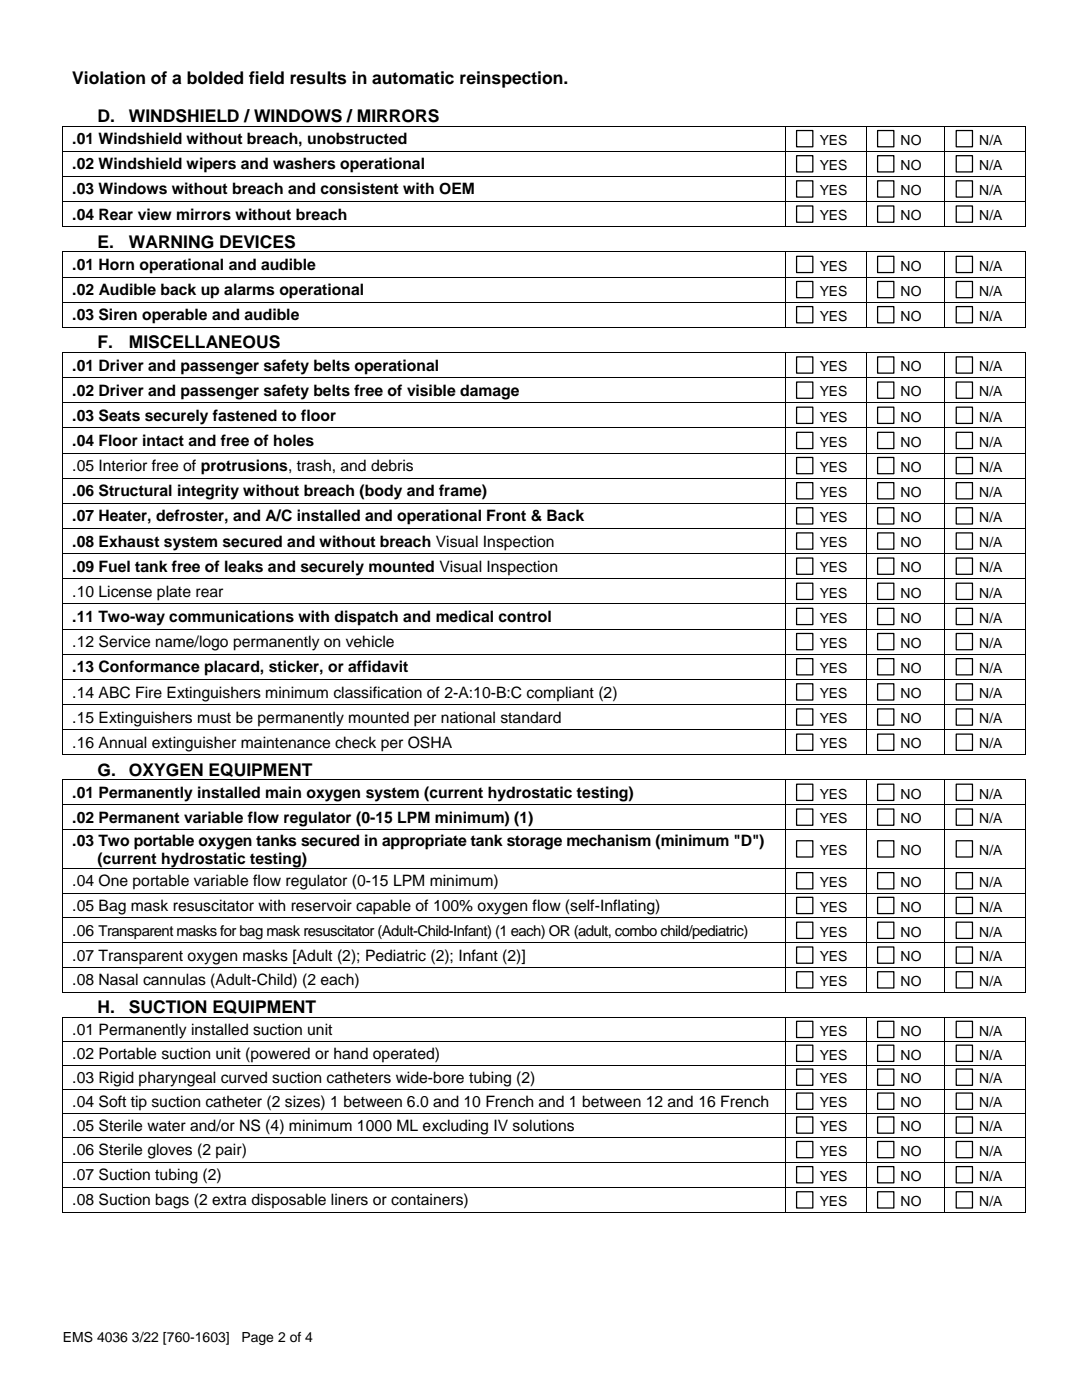 The image size is (1069, 1383). I want to click on hand, so click(351, 1053).
